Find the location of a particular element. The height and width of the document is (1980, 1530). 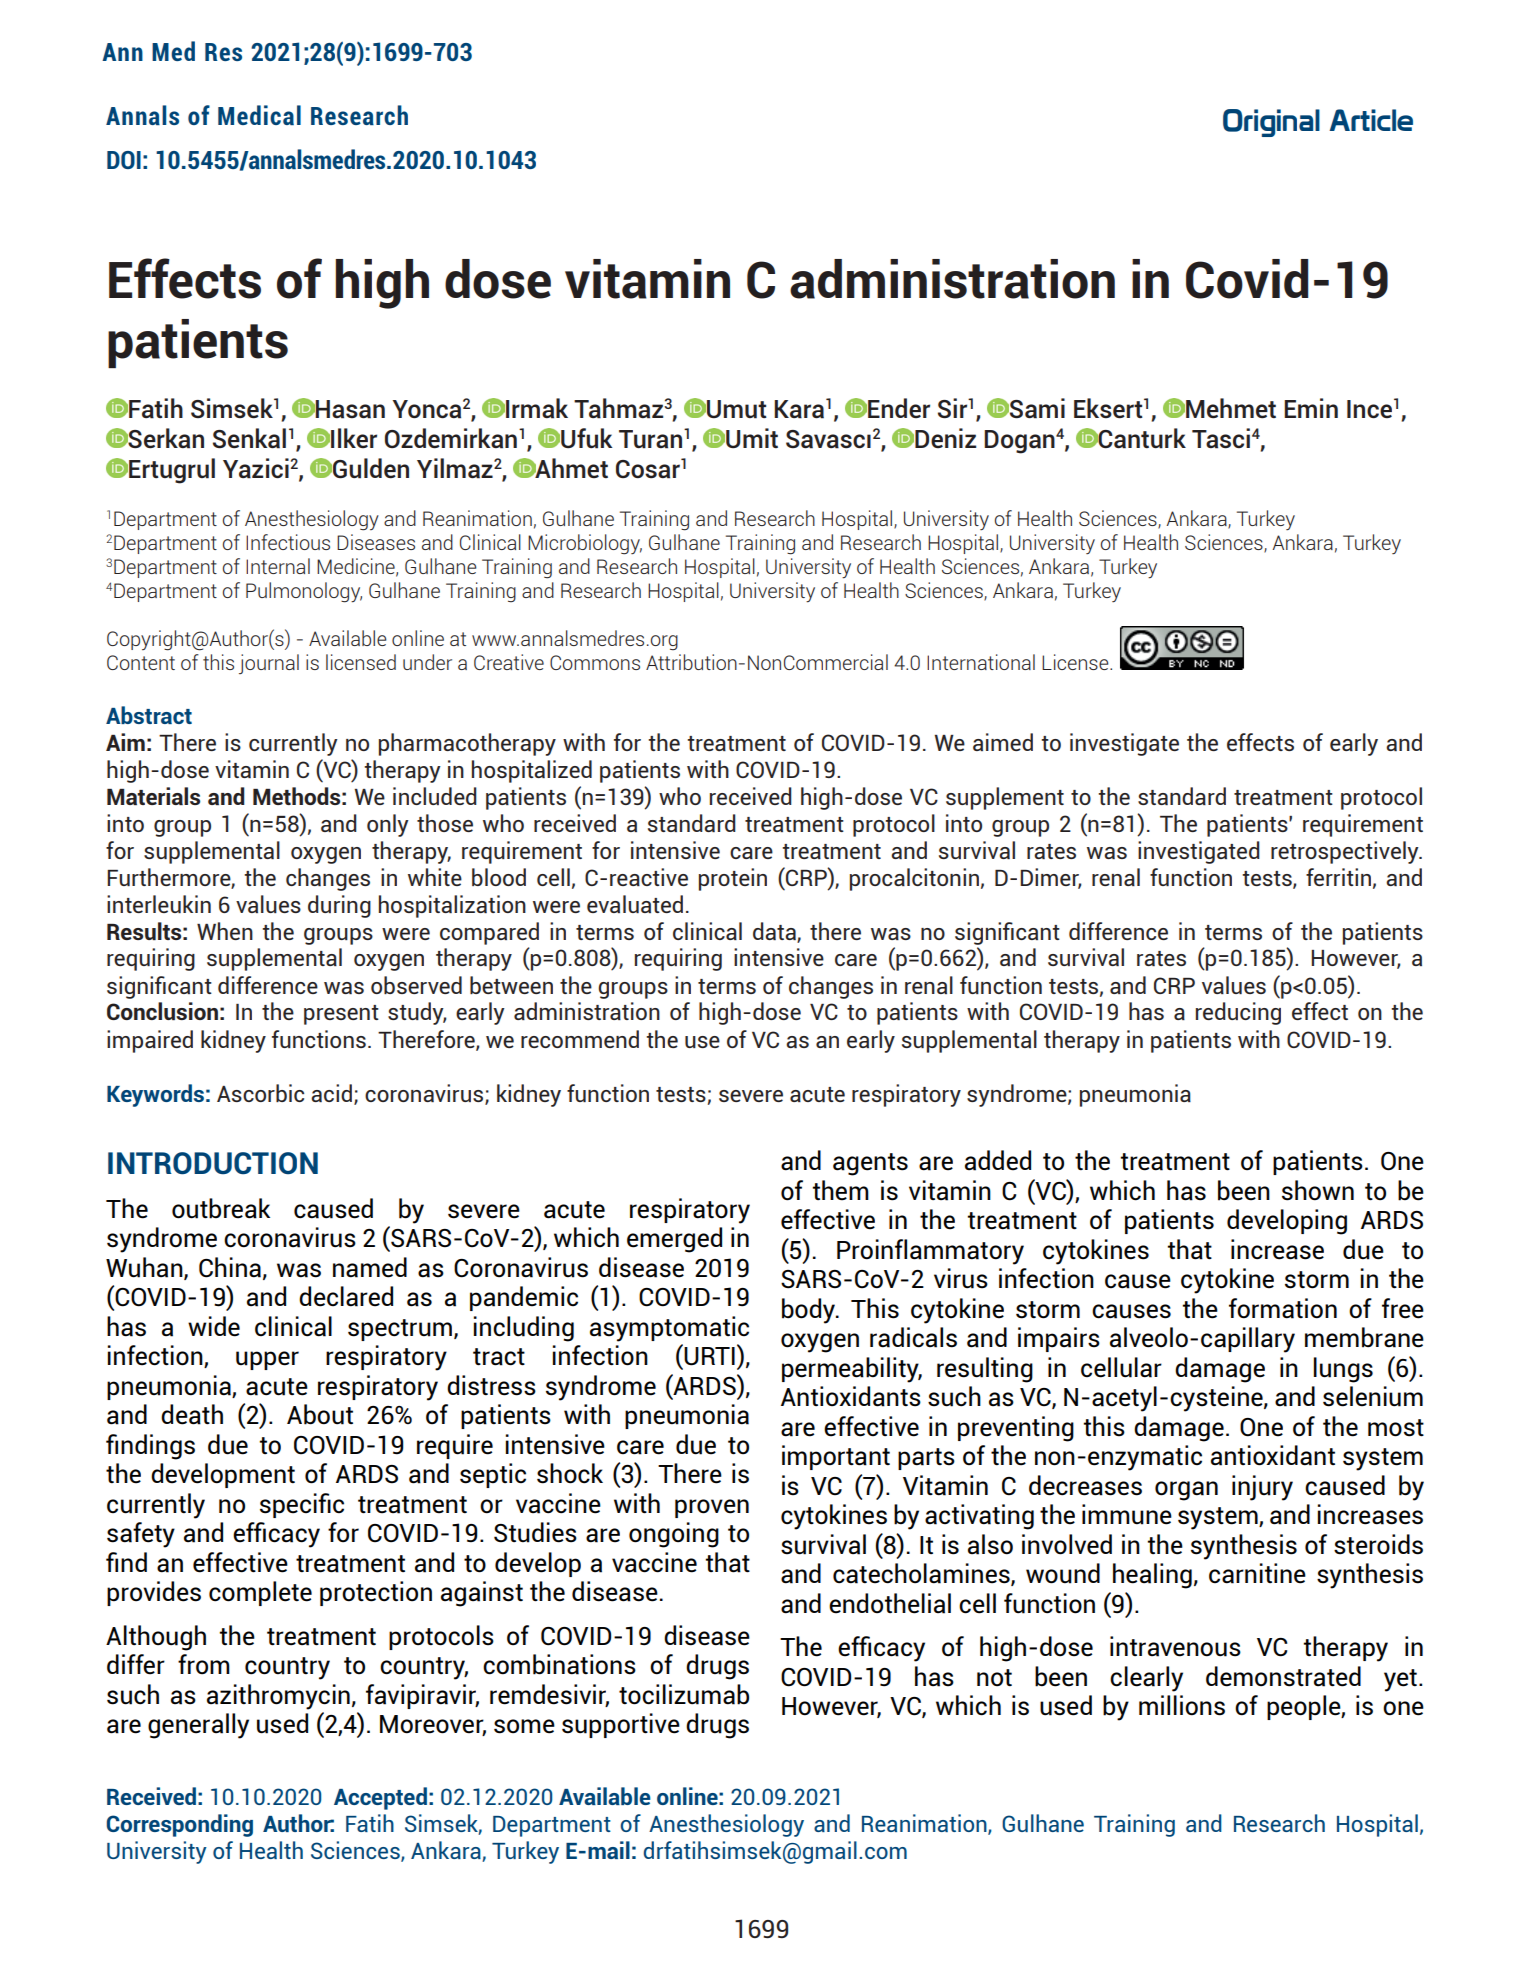

supportive is located at coordinates (621, 1725).
